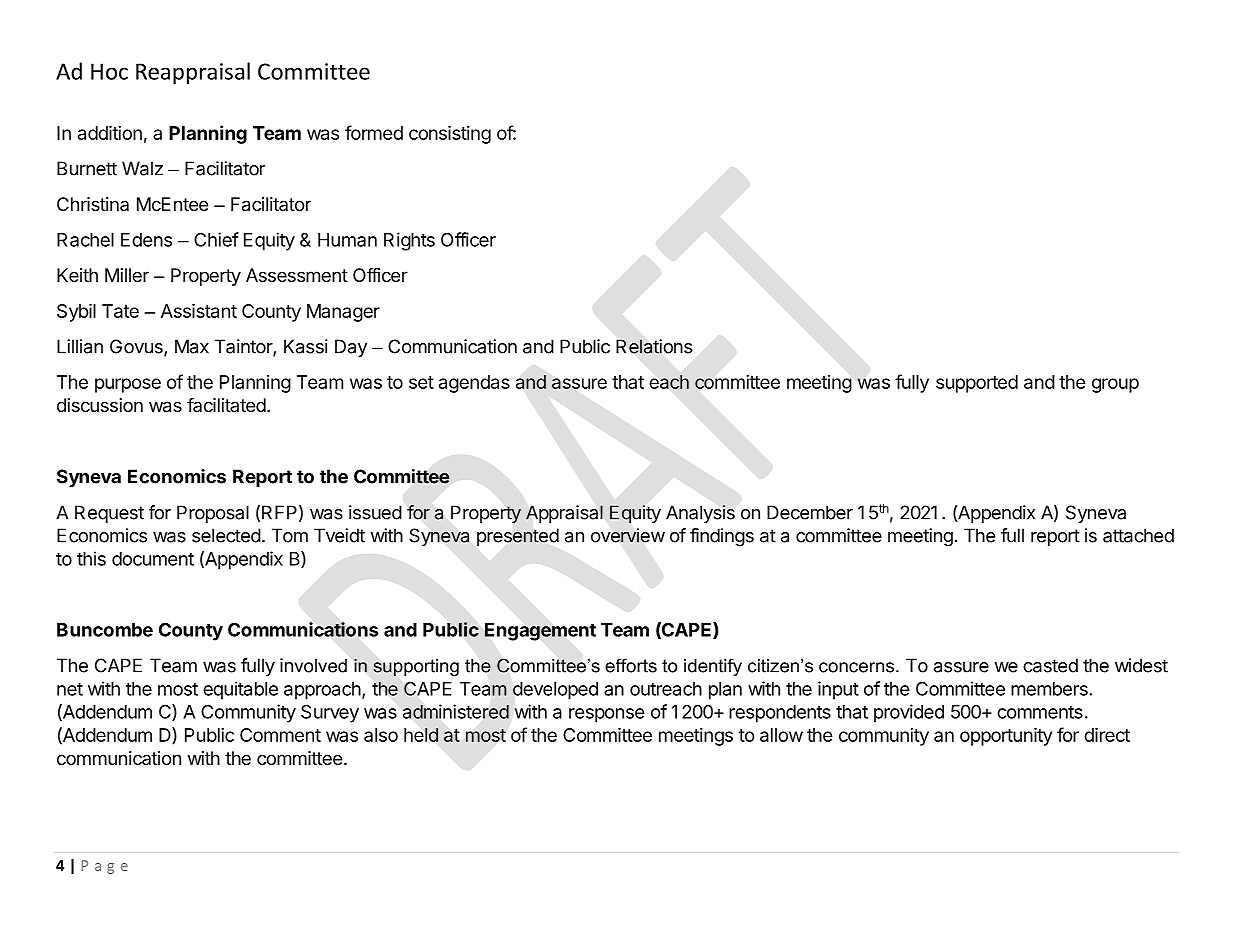 This screenshot has width=1233, height=952. What do you see at coordinates (450, 135) in the screenshot?
I see `consisting` at bounding box center [450, 135].
